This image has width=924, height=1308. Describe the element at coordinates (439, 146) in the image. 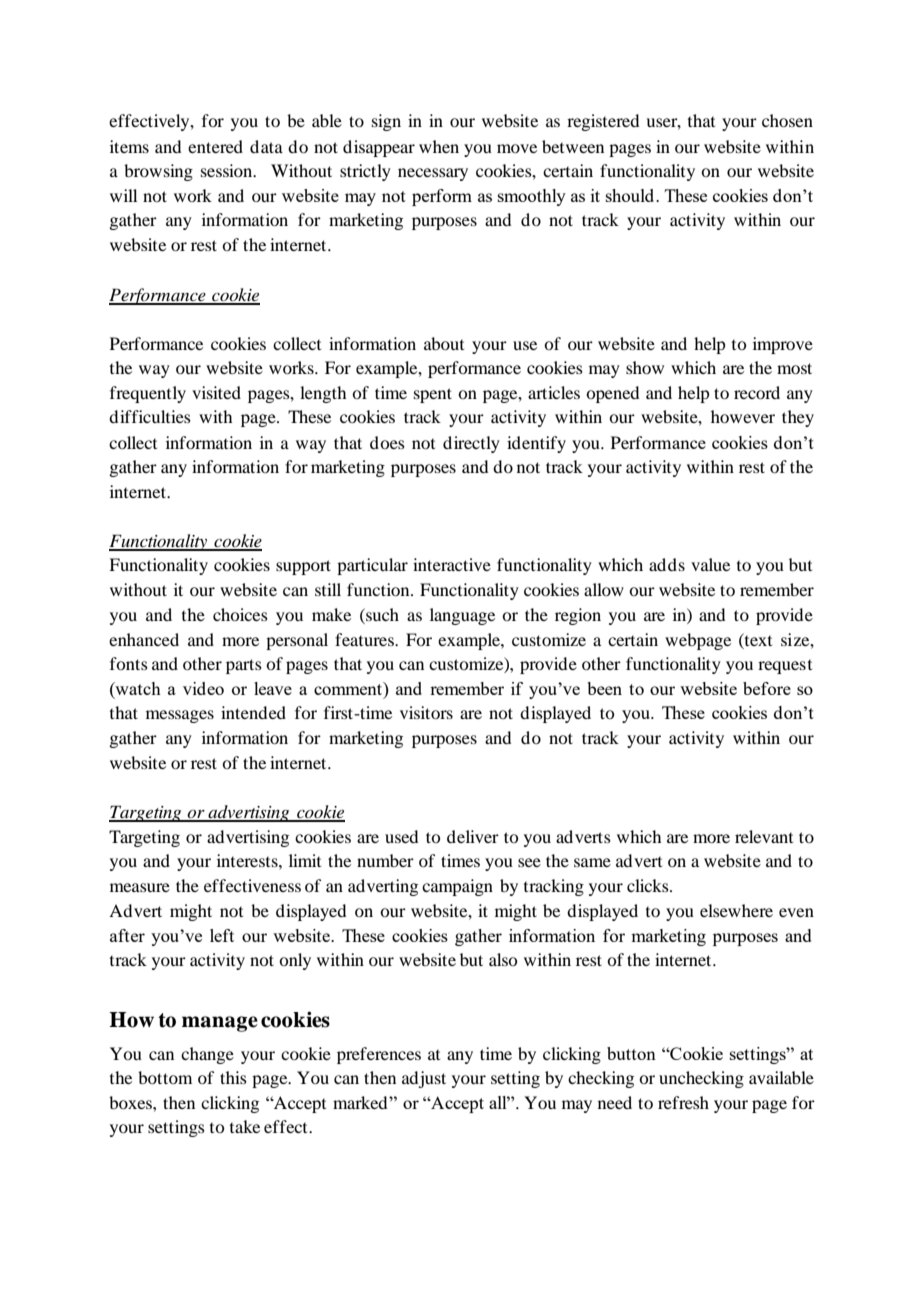

I see `when` at that location.
